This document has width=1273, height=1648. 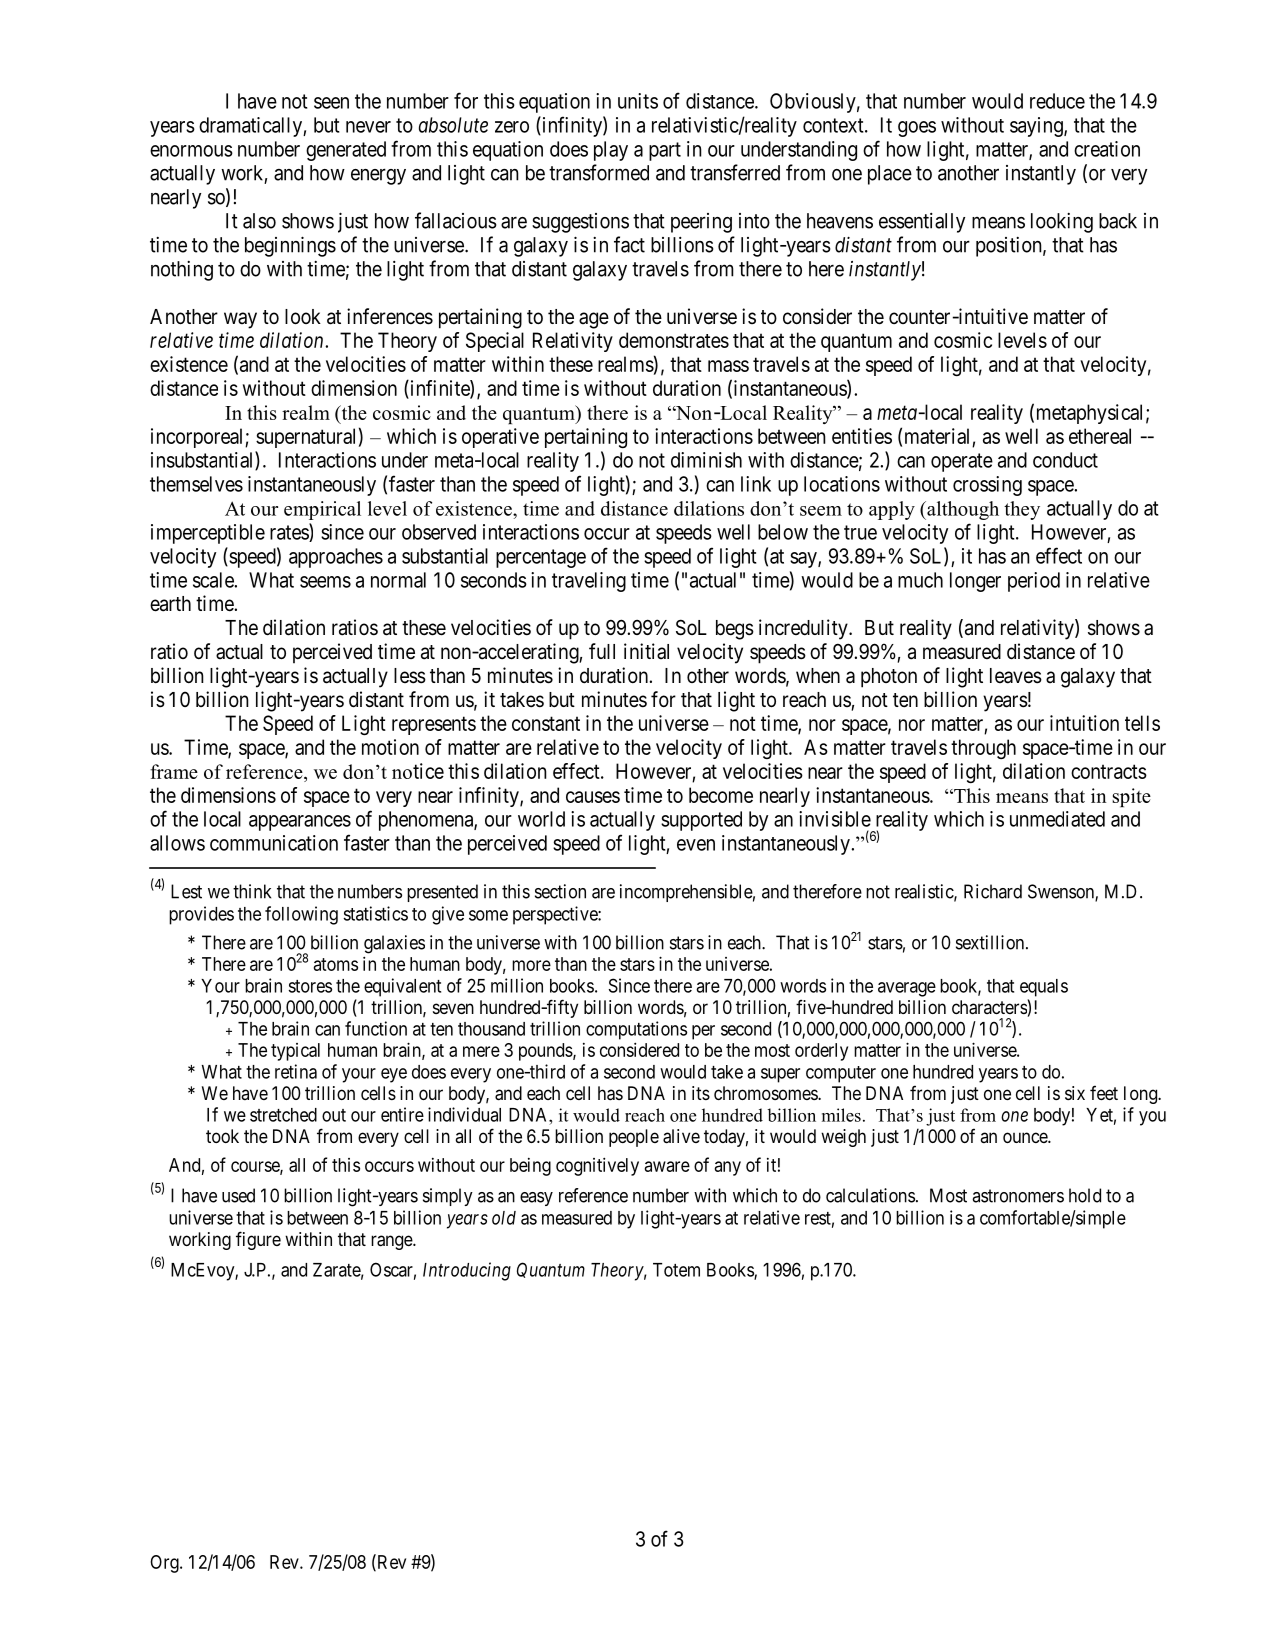 What do you see at coordinates (1022, 510) in the document?
I see `they` at bounding box center [1022, 510].
